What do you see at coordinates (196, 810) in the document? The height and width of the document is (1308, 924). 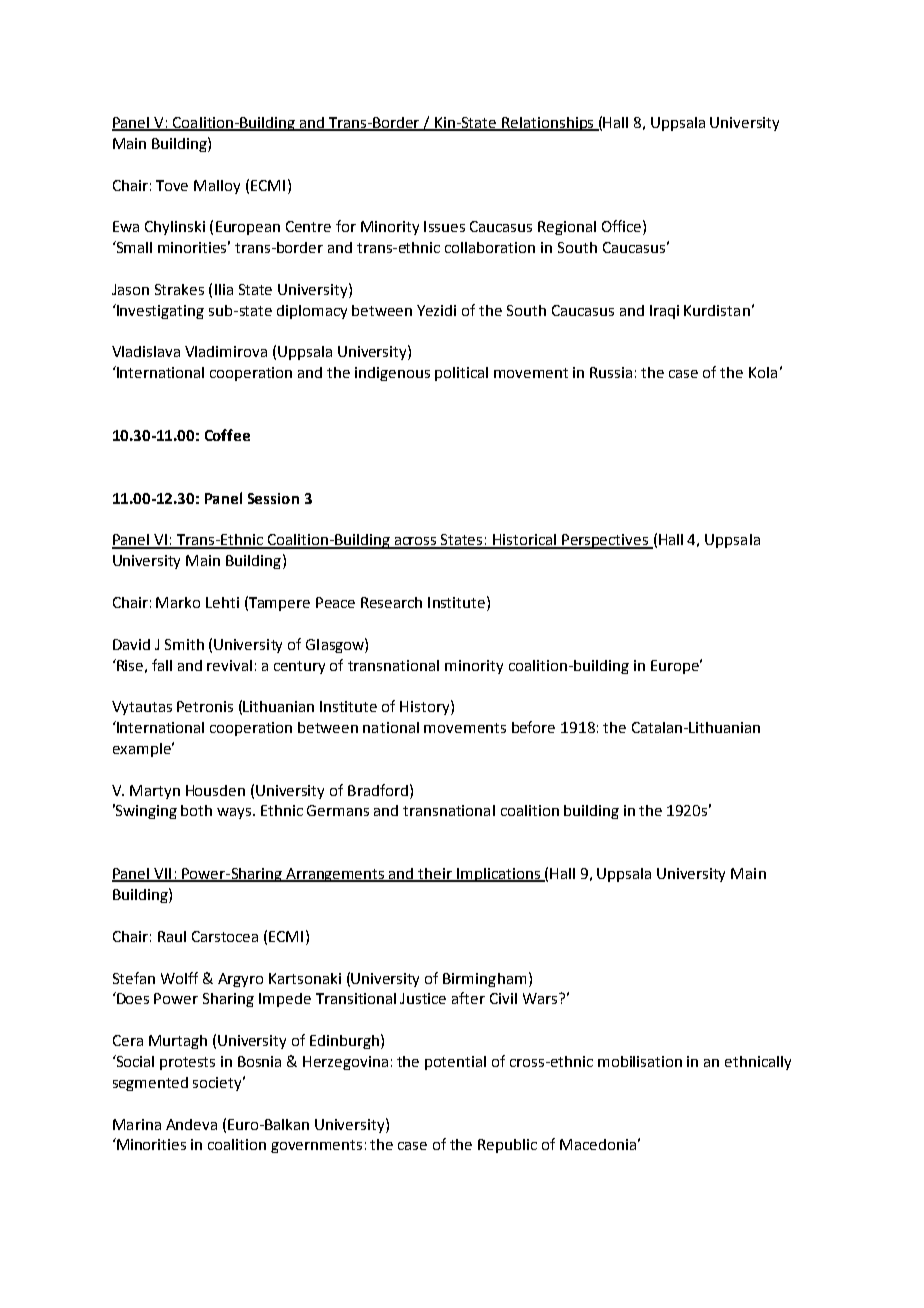 I see `both` at bounding box center [196, 810].
